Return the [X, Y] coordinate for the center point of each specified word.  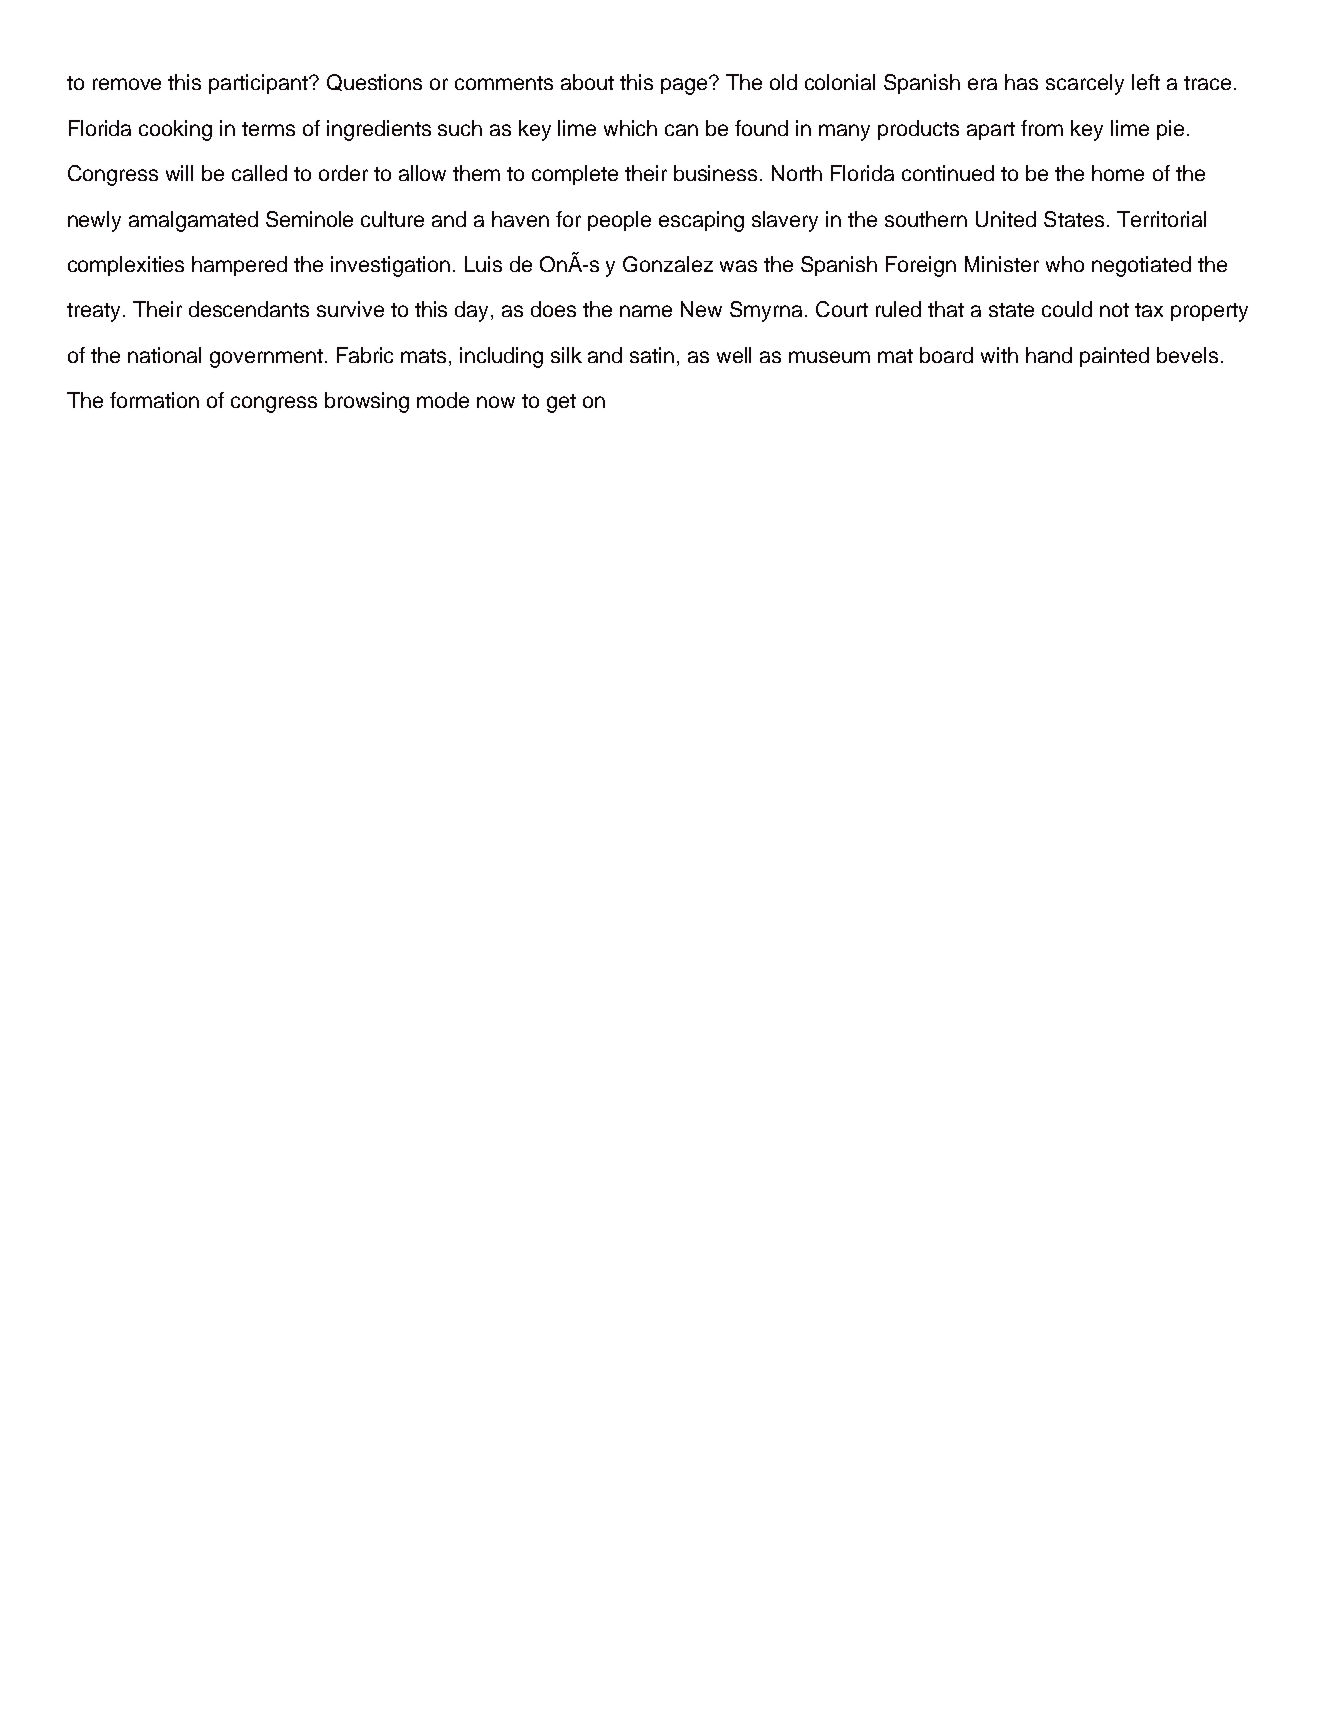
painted [1114, 357]
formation [154, 400]
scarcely [1085, 84]
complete [575, 175]
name [646, 311]
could [1067, 309]
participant [260, 84]
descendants [249, 309]
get [561, 403]
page [685, 86]
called [259, 173]
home [1118, 173]
